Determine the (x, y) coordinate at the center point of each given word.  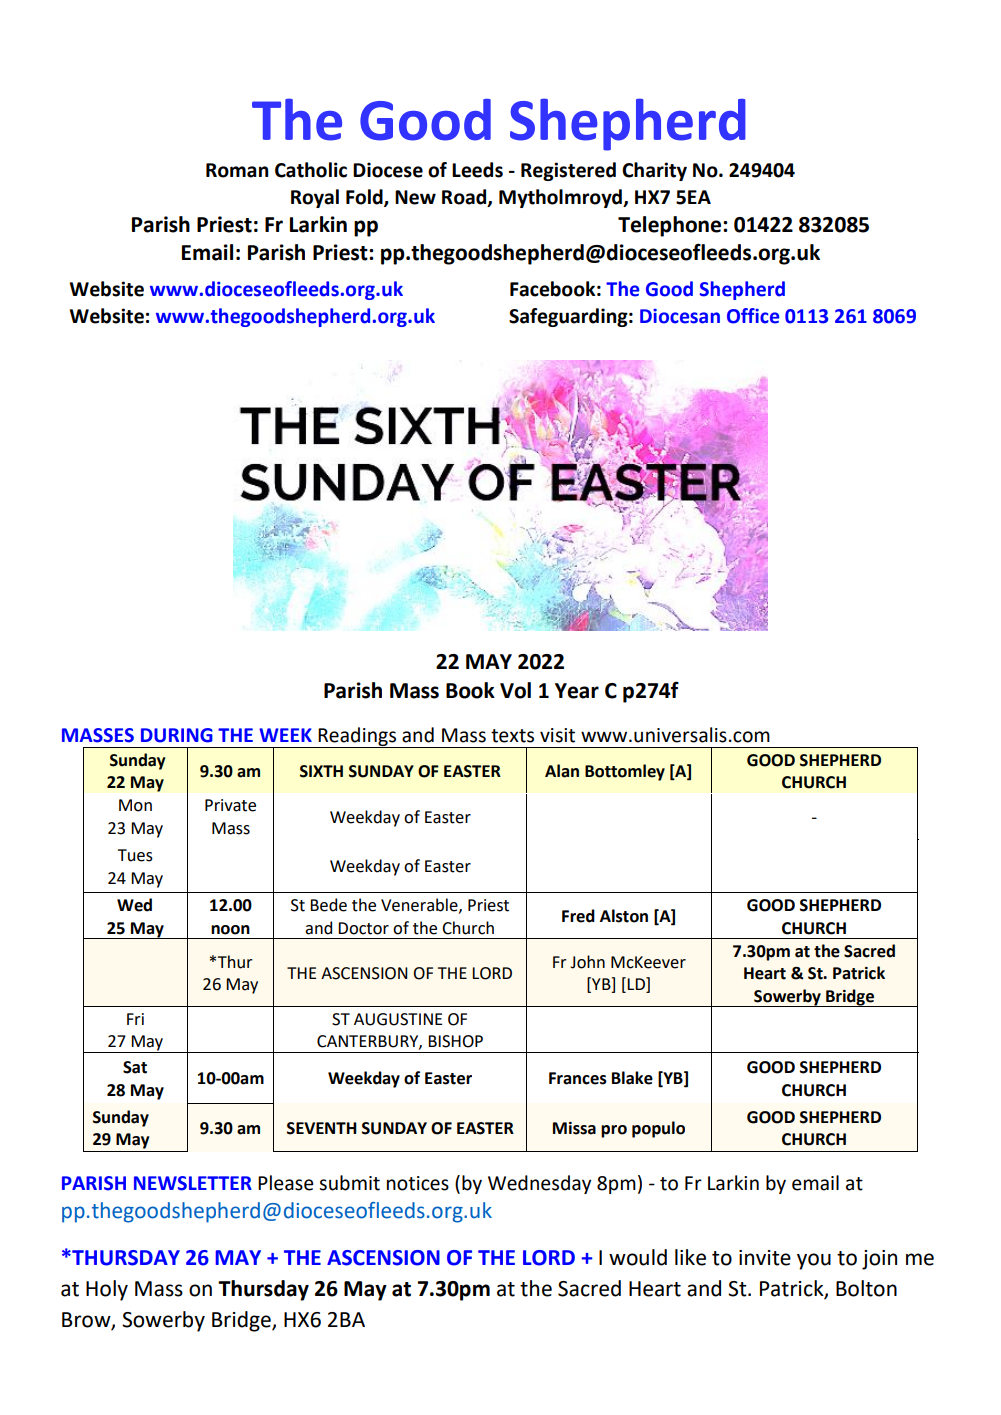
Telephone (671, 226)
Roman (237, 170)
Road (465, 197)
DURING (177, 735)
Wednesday (539, 1184)
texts (512, 736)
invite (765, 1258)
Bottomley (625, 772)
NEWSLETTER (193, 1183)
